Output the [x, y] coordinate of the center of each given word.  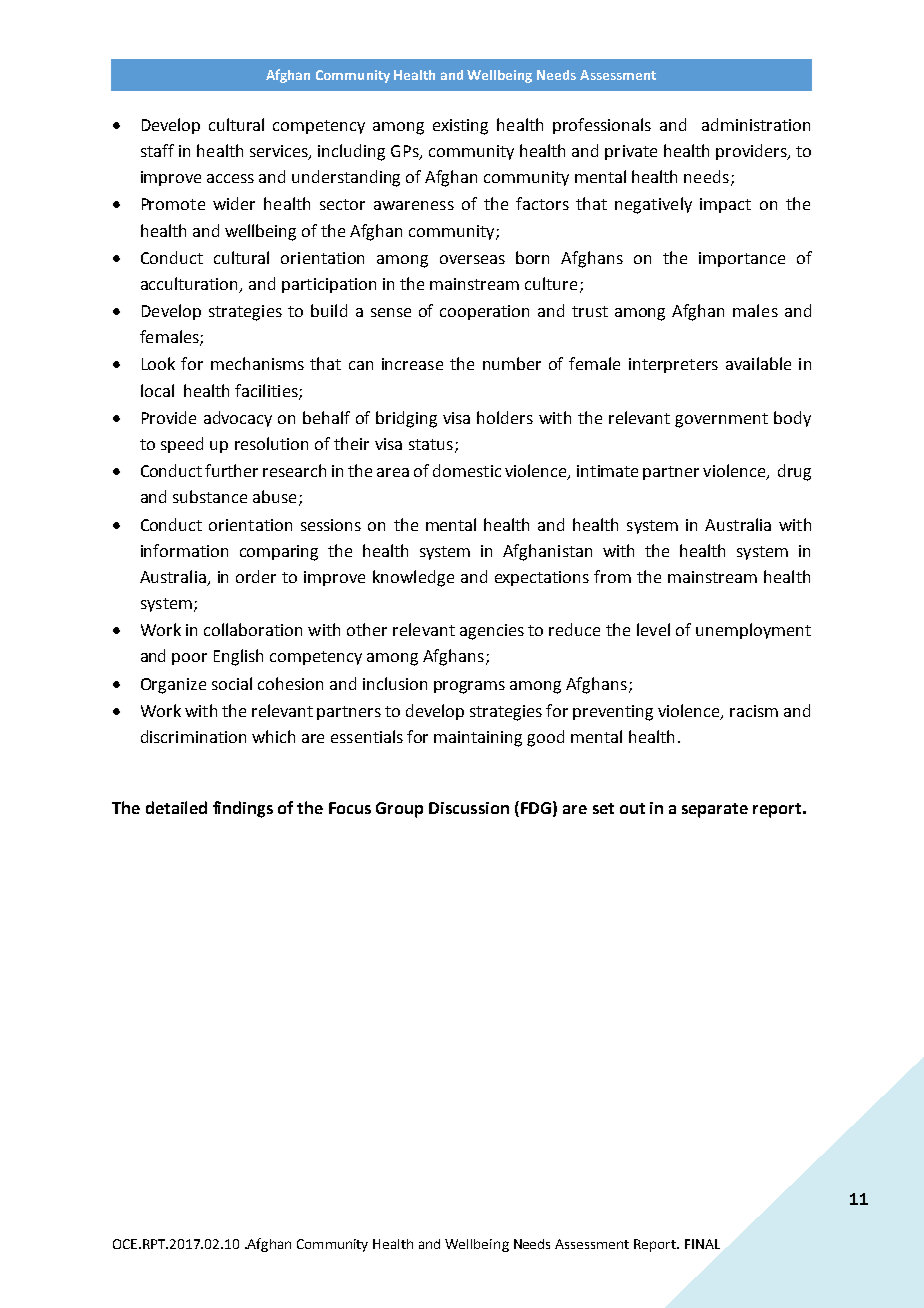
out [632, 808]
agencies [492, 632]
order [256, 576]
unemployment [753, 631]
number [512, 363]
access [230, 178]
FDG [536, 808]
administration [756, 124]
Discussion [469, 808]
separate [715, 810]
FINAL [702, 1244]
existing [460, 127]
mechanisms [257, 363]
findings [243, 809]
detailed [176, 807]
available [758, 363]
